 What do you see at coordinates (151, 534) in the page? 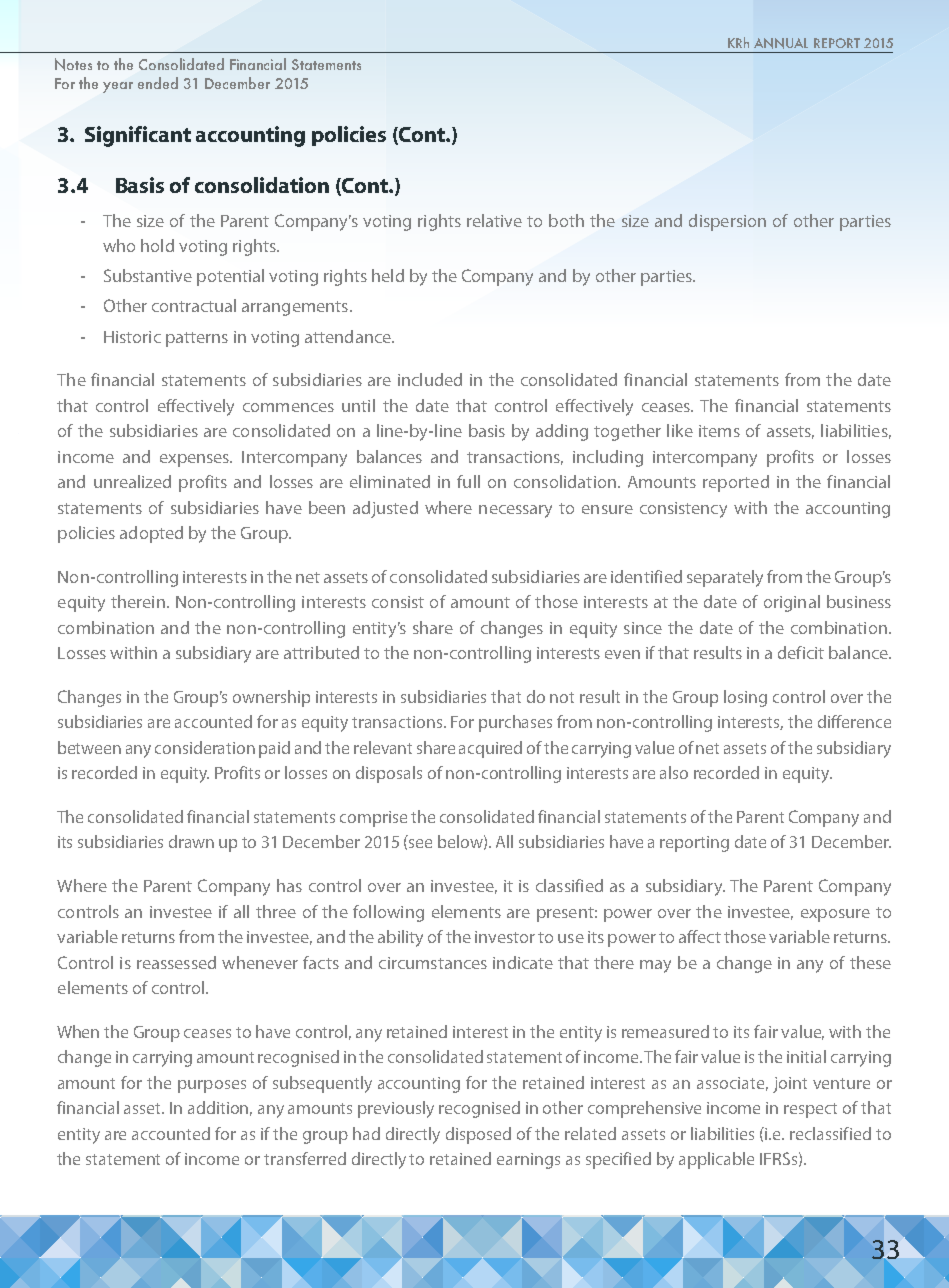
I see `adopted` at bounding box center [151, 534].
